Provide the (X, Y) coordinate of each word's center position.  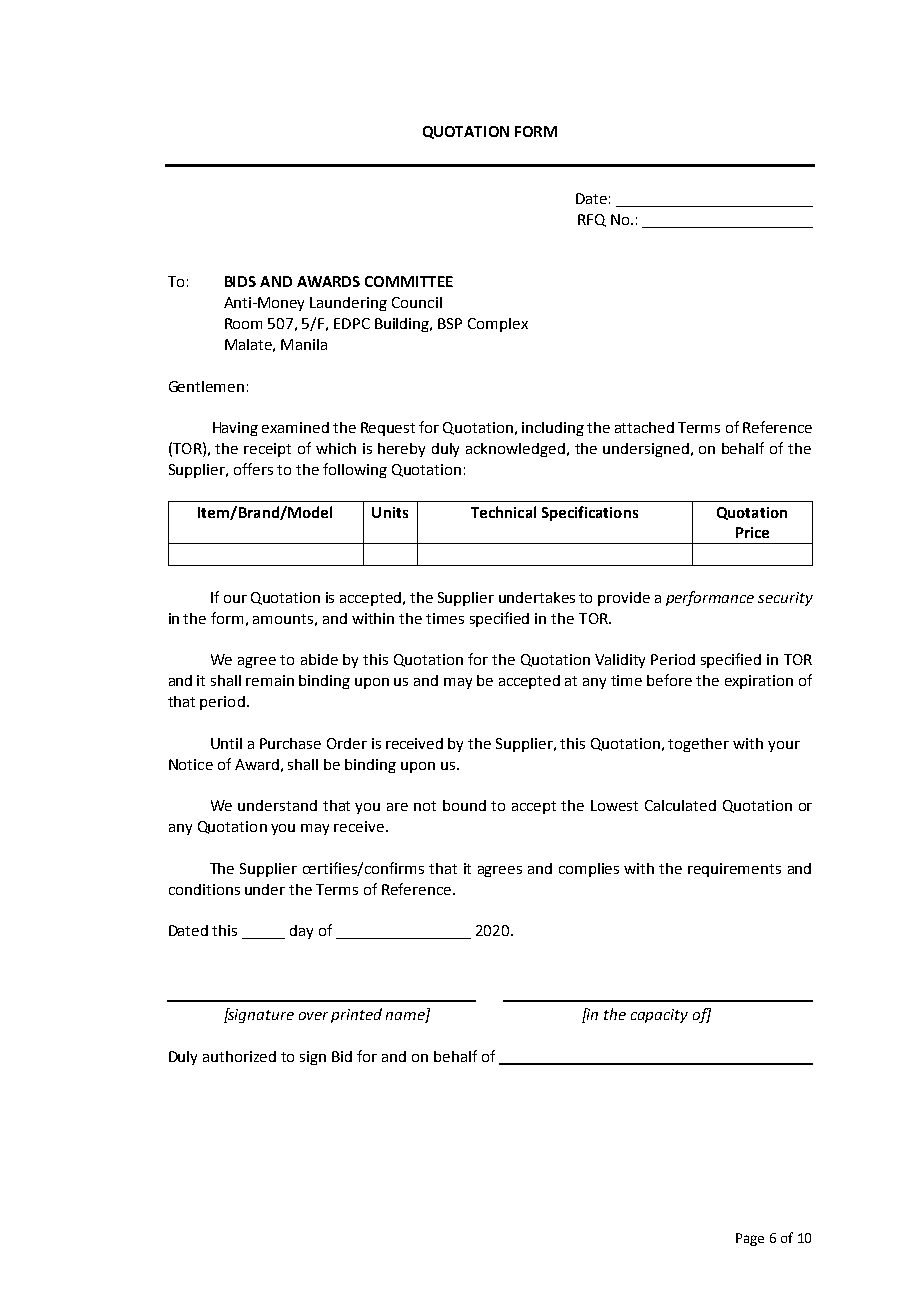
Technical (503, 512)
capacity (659, 1016)
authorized (239, 1056)
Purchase (290, 743)
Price (752, 532)
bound (464, 805)
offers (253, 469)
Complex (498, 325)
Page (750, 1239)
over (313, 1016)
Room (243, 323)
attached (644, 427)
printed (356, 1015)
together (698, 745)
